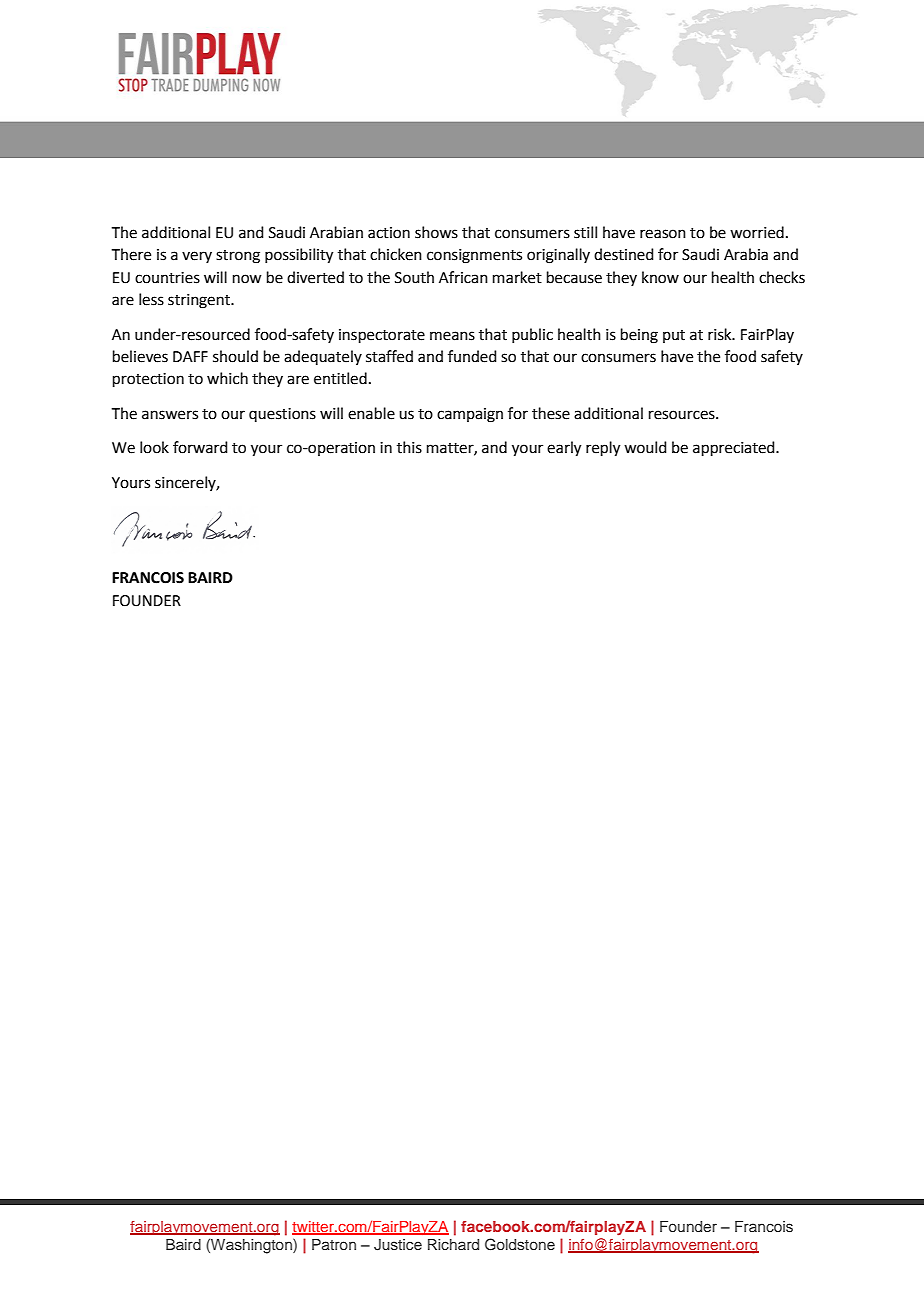  What do you see at coordinates (660, 277) in the screenshot?
I see `know` at bounding box center [660, 277].
